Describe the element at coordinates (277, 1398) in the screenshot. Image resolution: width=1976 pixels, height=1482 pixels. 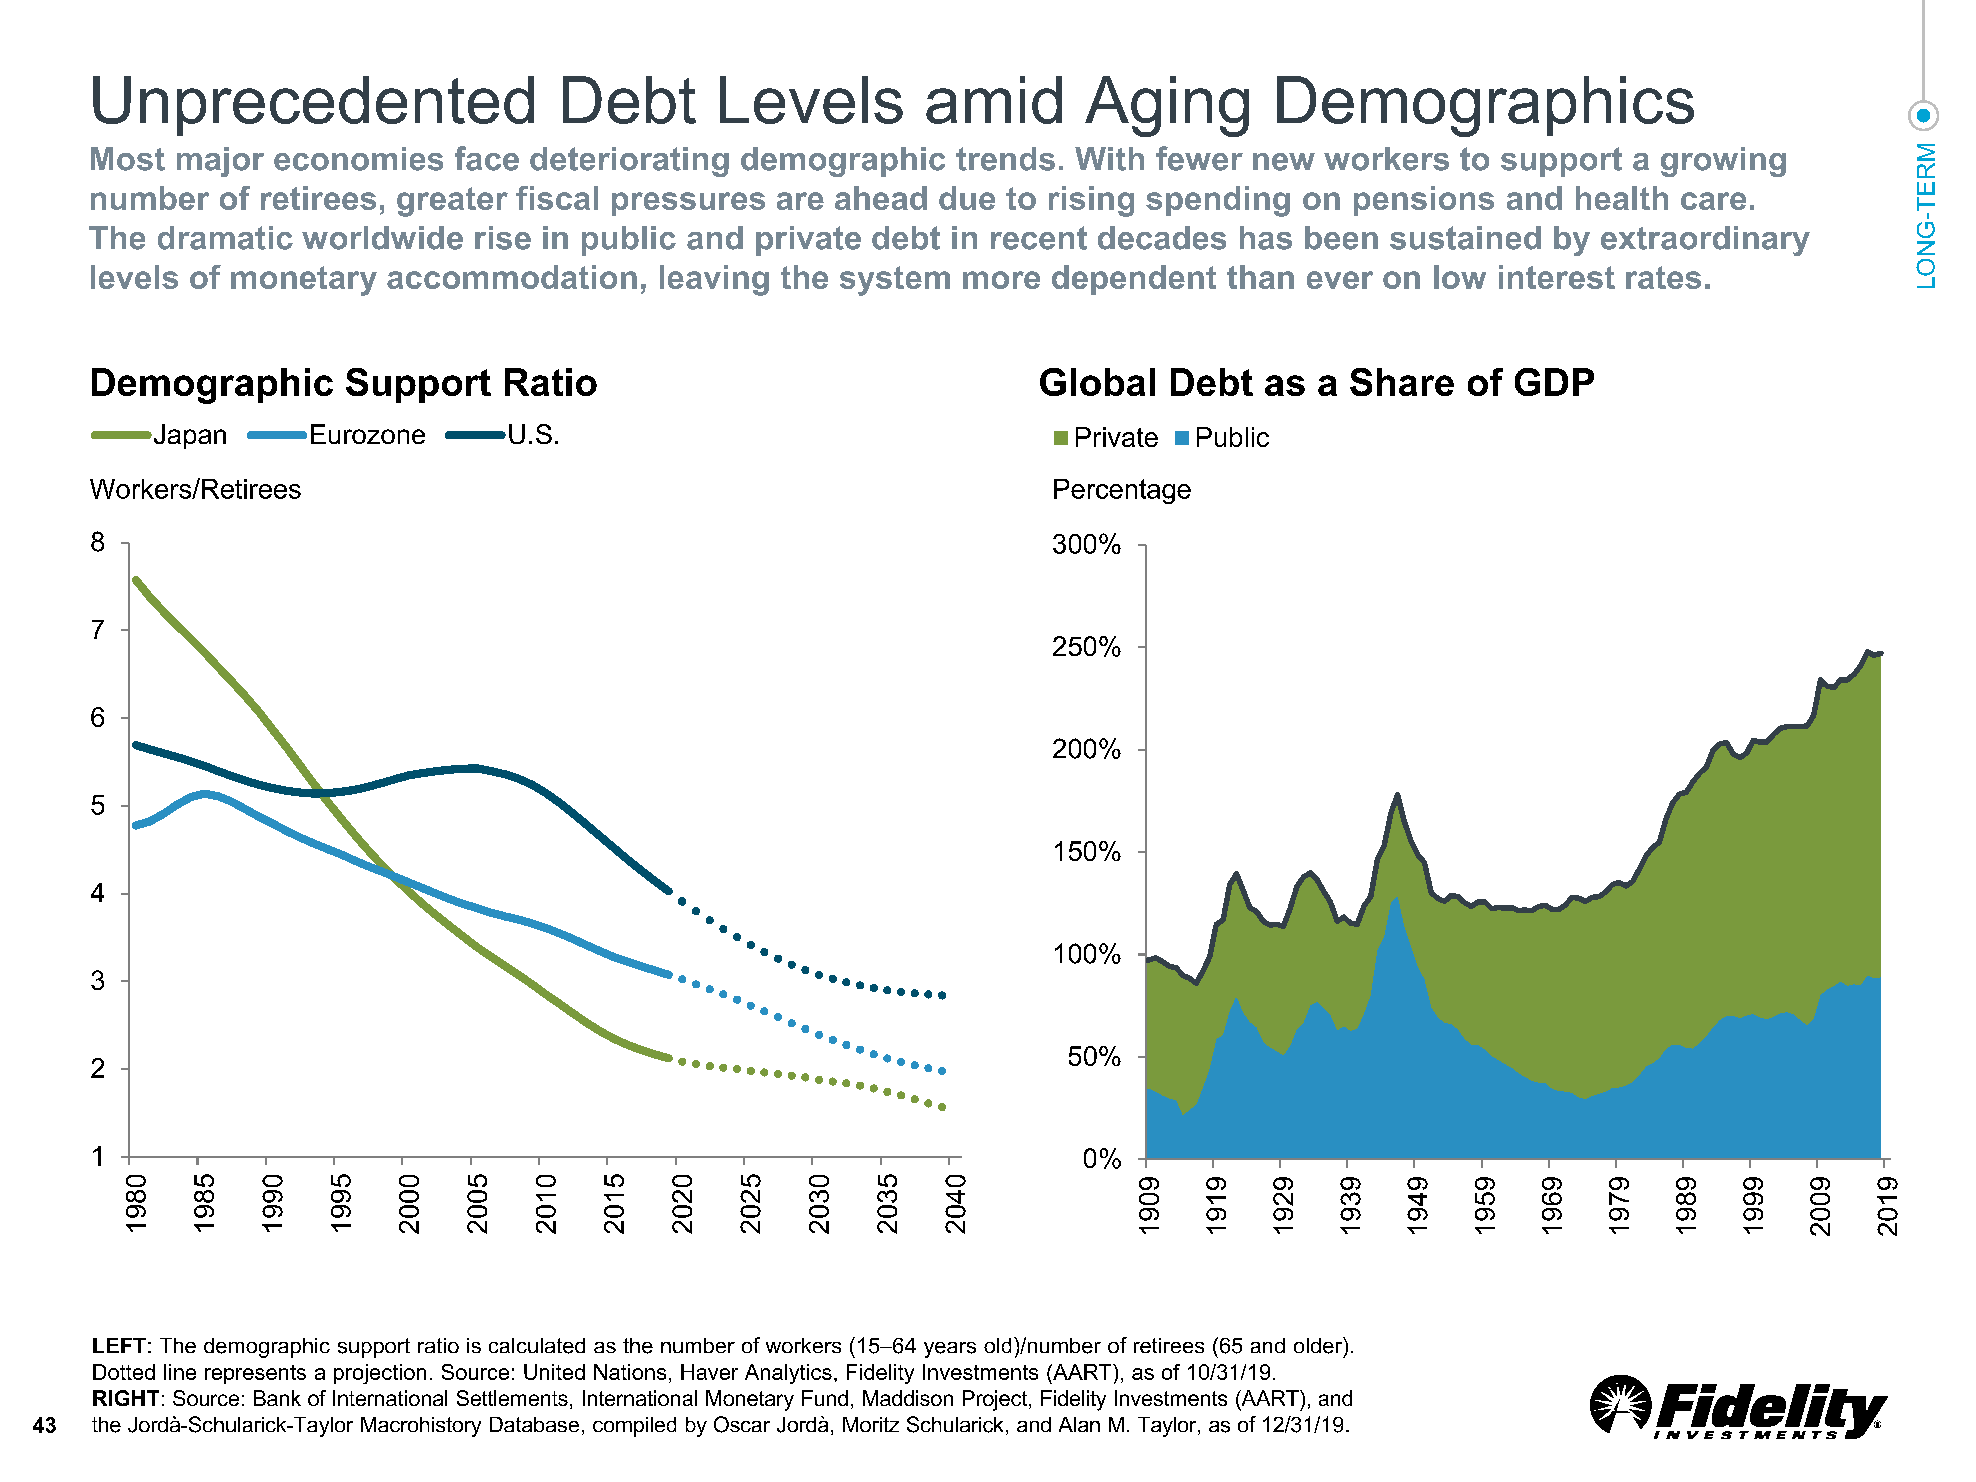
I see `Bank` at that location.
